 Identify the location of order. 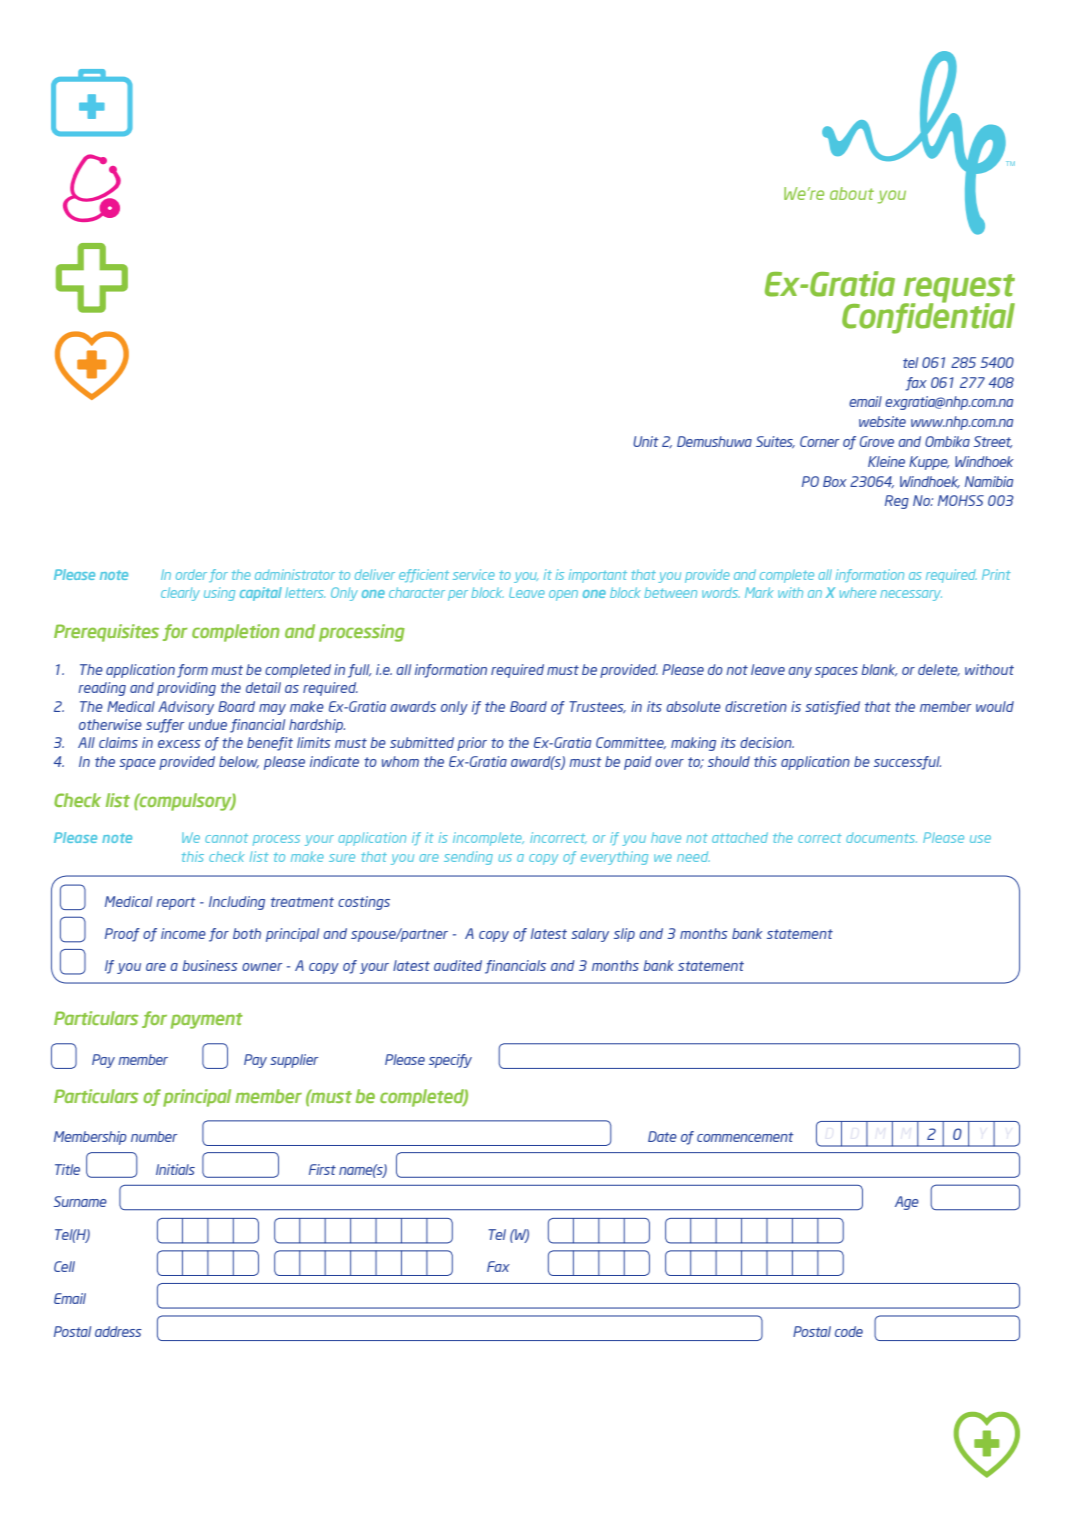
(191, 574).
